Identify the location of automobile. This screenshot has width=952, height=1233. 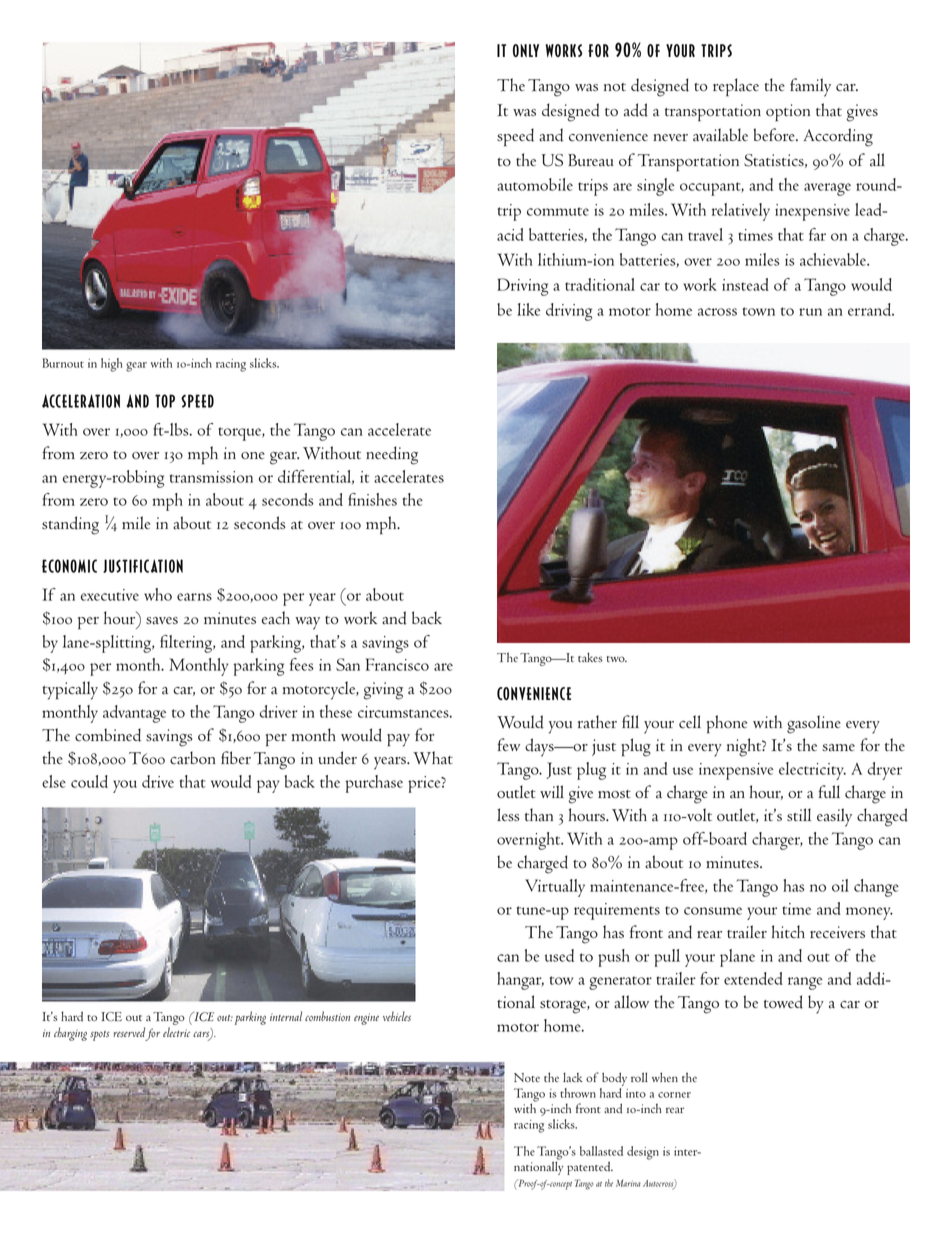
(535, 184).
